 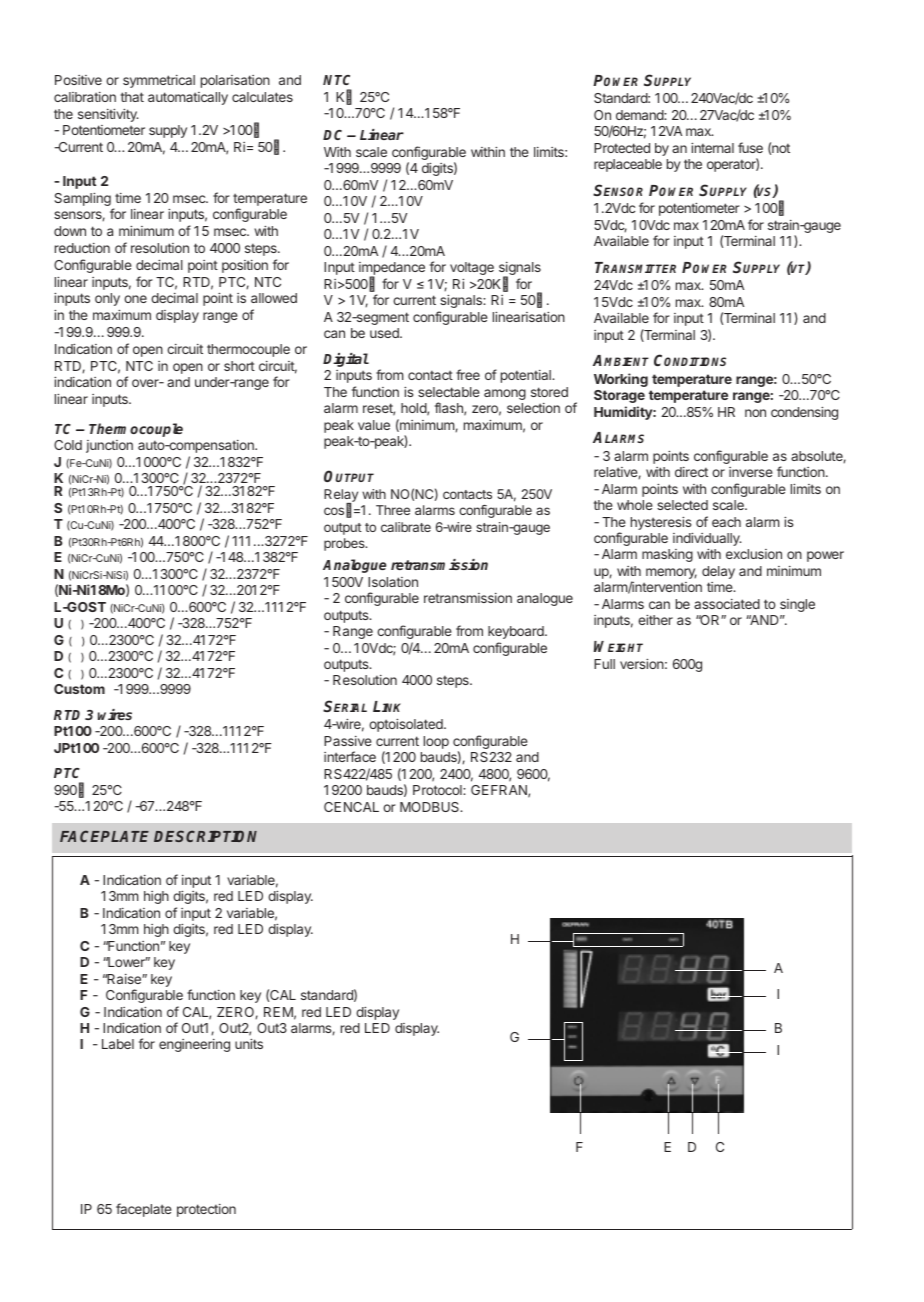 I want to click on protection, so click(x=206, y=1210).
